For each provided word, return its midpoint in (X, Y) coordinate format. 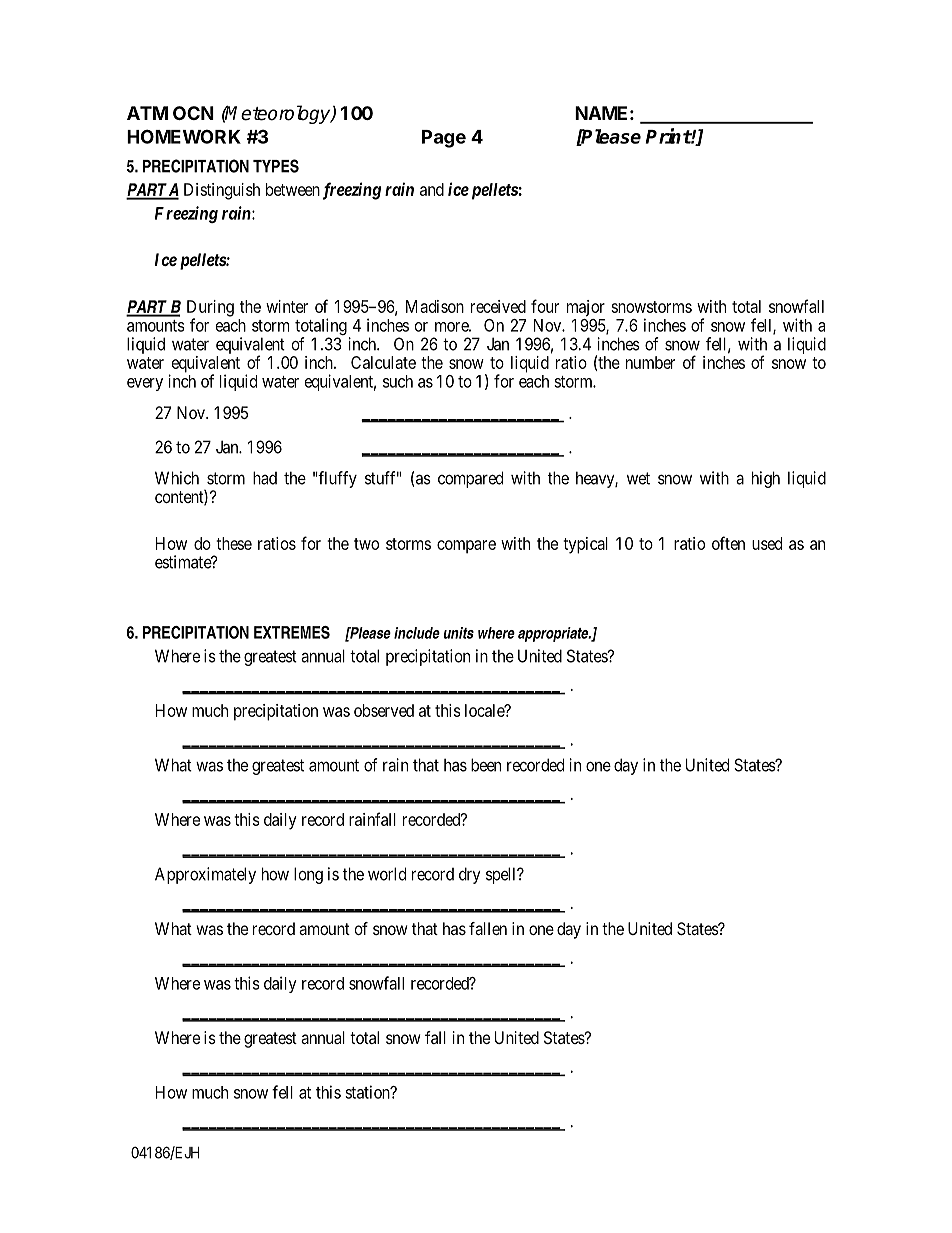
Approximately (205, 875)
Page (444, 139)
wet (638, 478)
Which (177, 478)
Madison (435, 306)
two (366, 544)
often (728, 543)
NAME (601, 113)
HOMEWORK (184, 136)
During (210, 309)
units (458, 633)
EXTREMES (292, 632)
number (650, 362)
